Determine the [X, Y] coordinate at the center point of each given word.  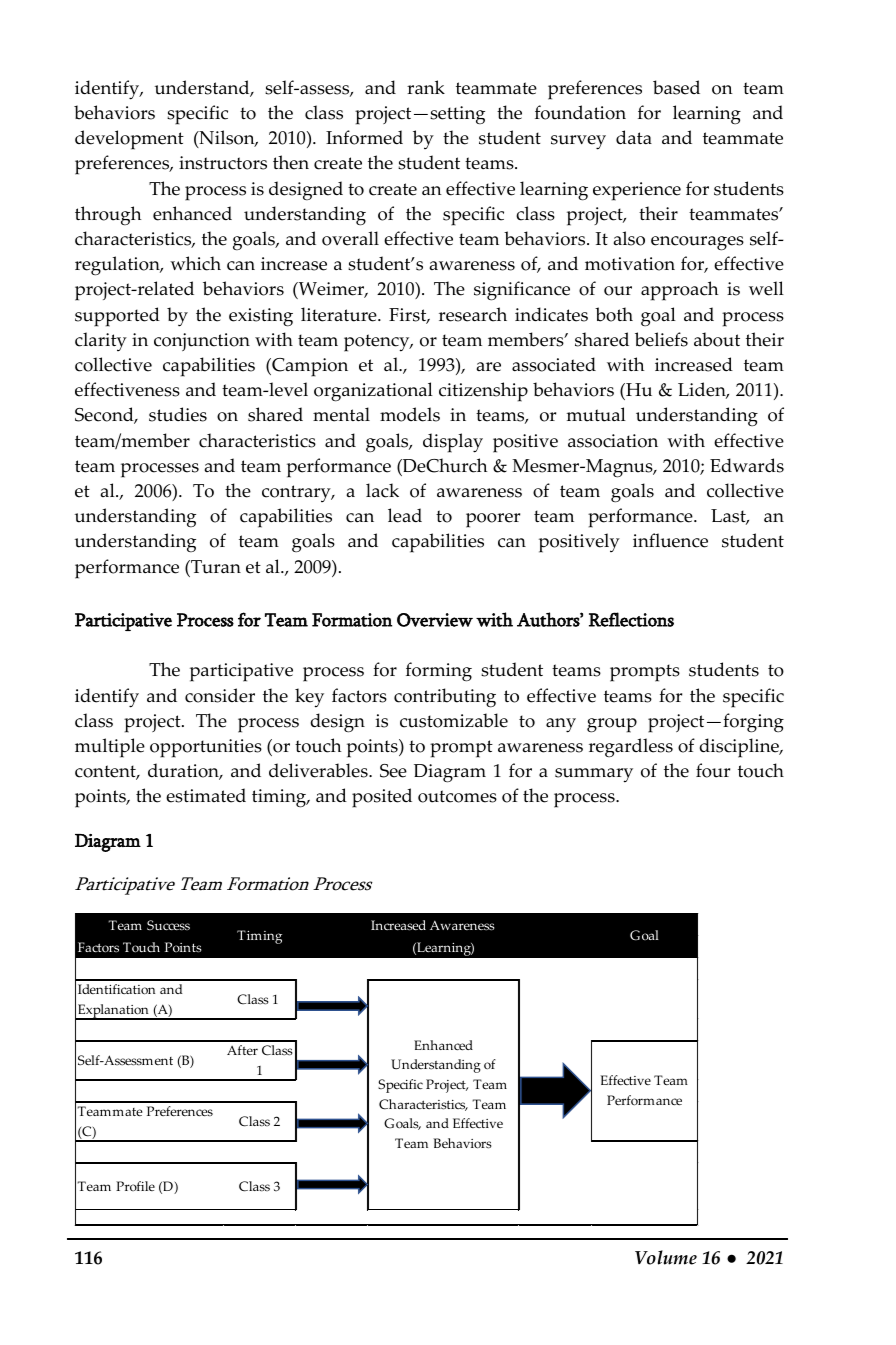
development [129, 140]
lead [405, 515]
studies [178, 414]
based [676, 87]
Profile [135, 1186]
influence [670, 540]
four [713, 770]
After [242, 1050]
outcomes [457, 796]
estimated [206, 795]
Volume [666, 1257]
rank [426, 87]
